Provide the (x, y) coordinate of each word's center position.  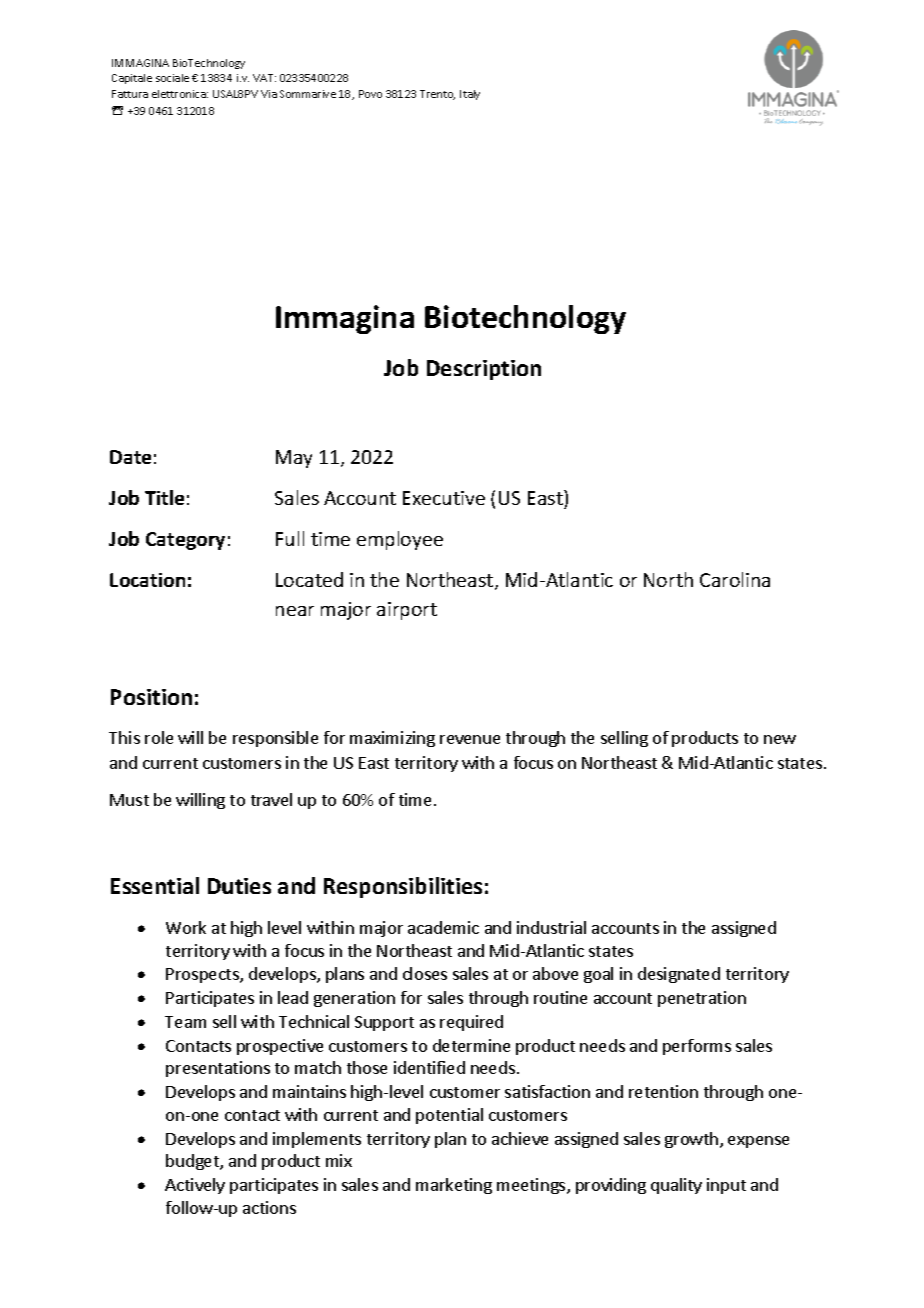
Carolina (735, 579)
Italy (470, 95)
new (780, 739)
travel (271, 799)
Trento (437, 95)
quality (676, 1186)
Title (164, 497)
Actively (195, 1186)
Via (269, 94)
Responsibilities (403, 887)
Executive (444, 498)
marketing (454, 1186)
